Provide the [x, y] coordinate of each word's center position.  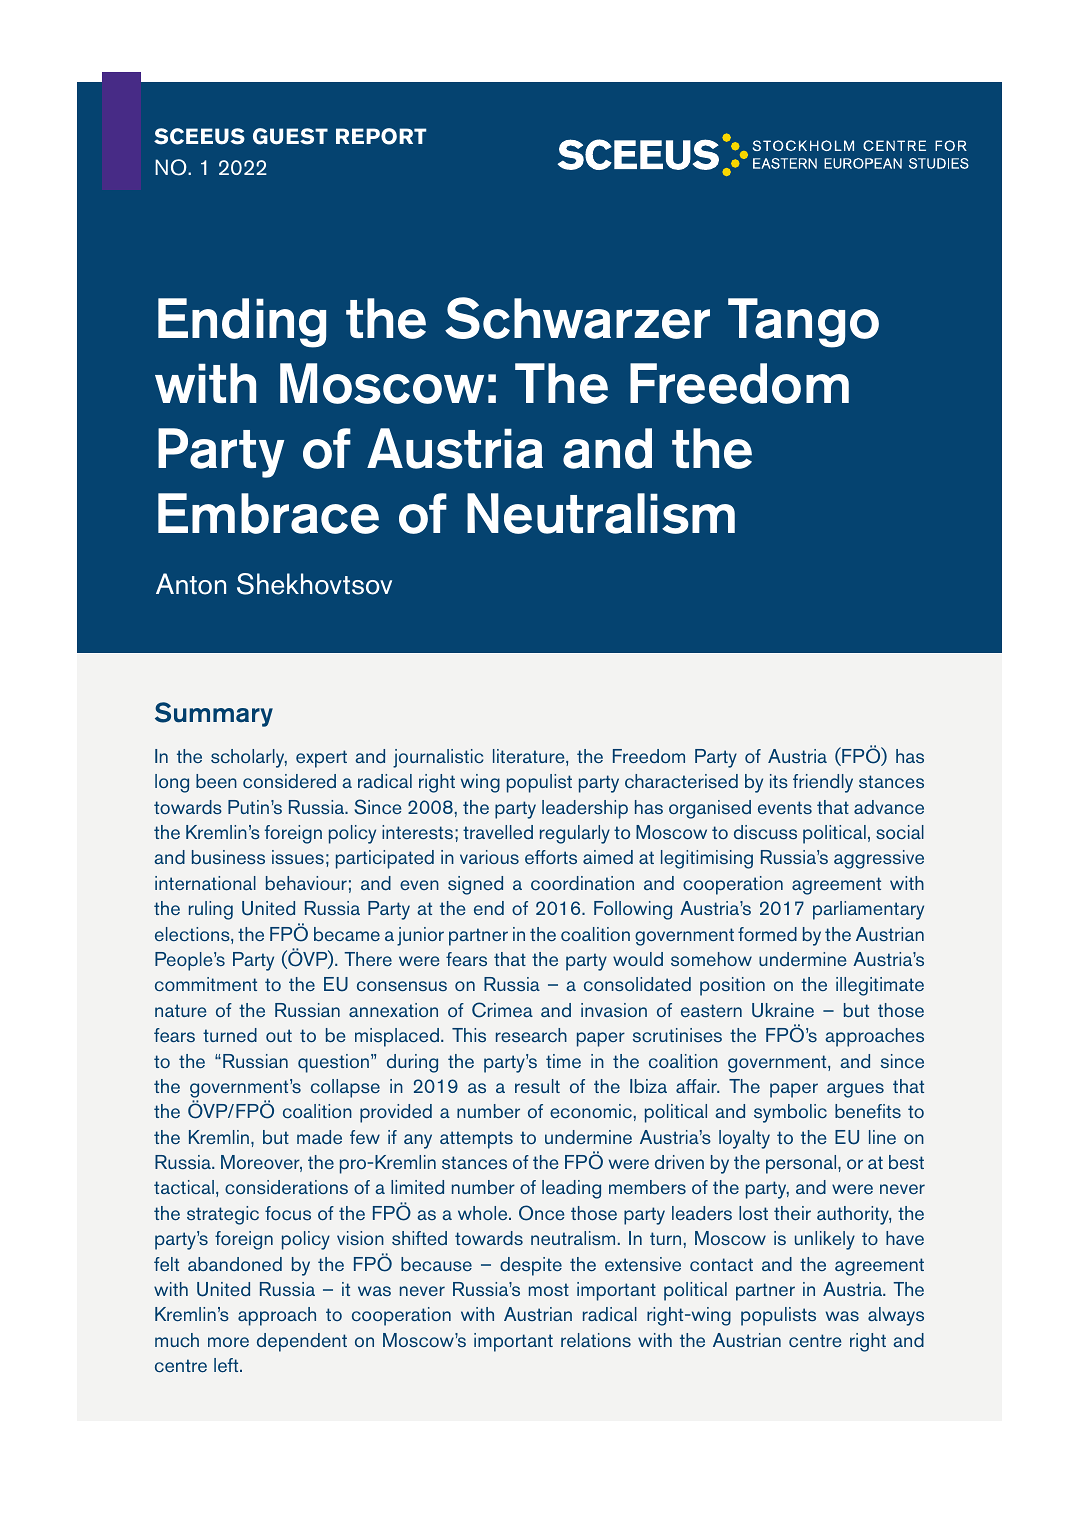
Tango [803, 323]
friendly [823, 783]
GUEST [290, 136]
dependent [302, 1342]
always [896, 1316]
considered [289, 781]
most [549, 1289]
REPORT [381, 136]
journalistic [438, 758]
